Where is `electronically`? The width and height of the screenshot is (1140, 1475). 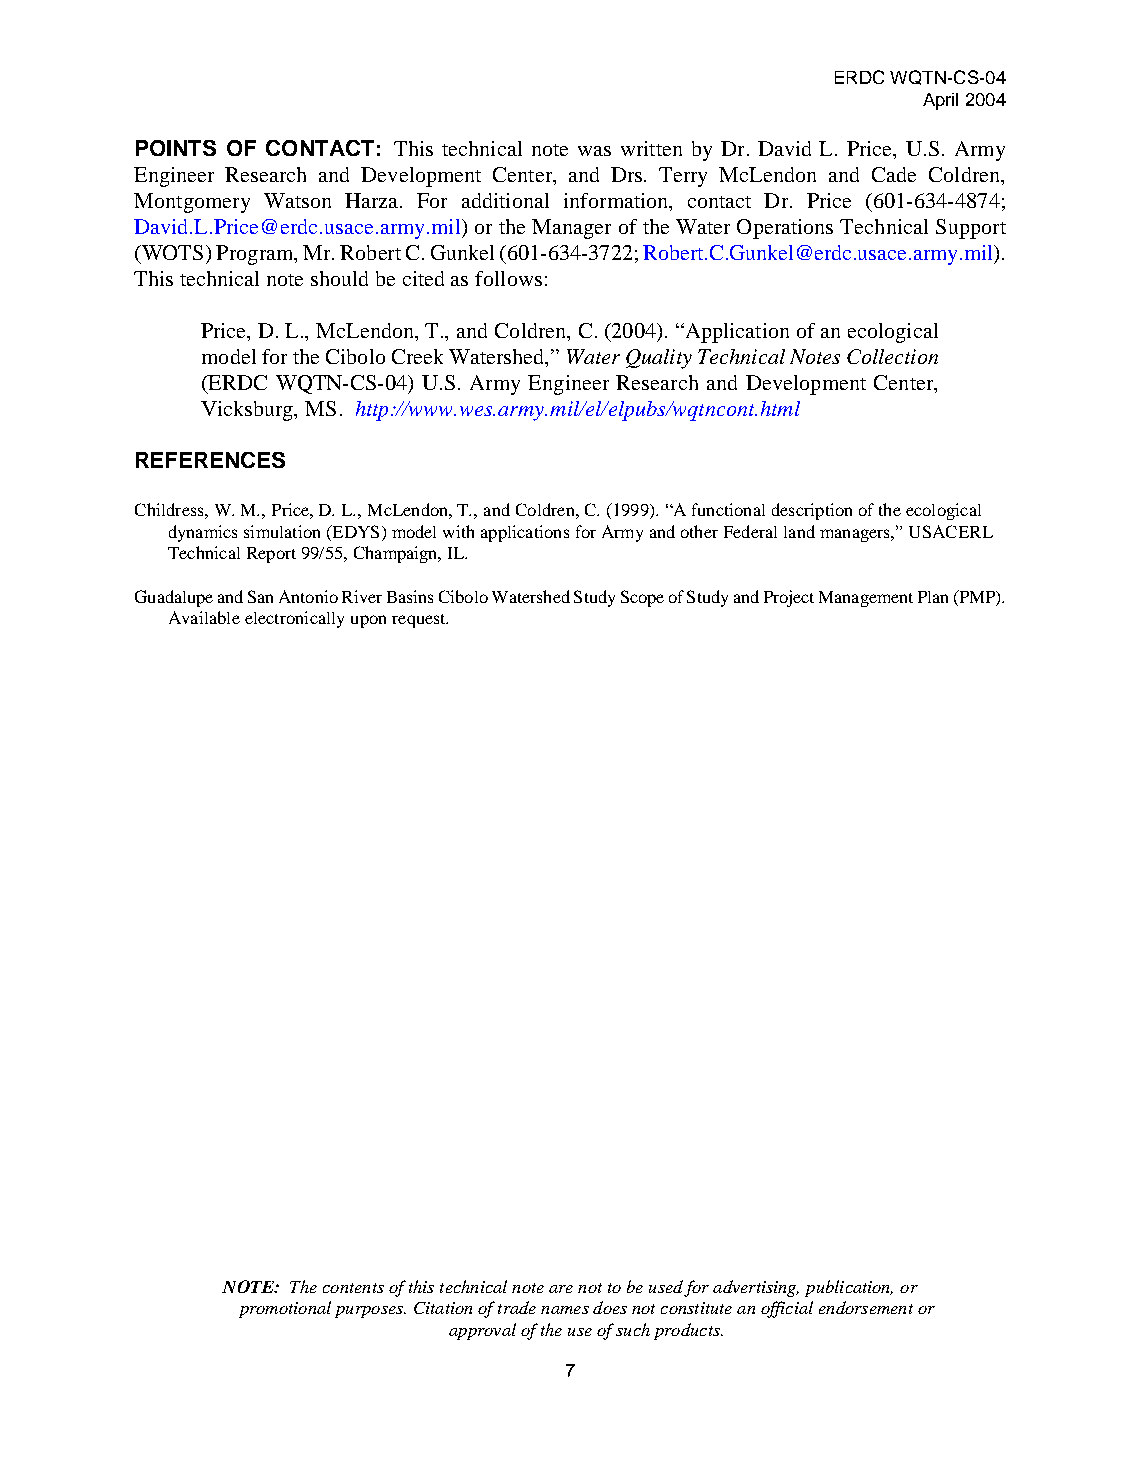
electronically is located at coordinates (294, 619).
